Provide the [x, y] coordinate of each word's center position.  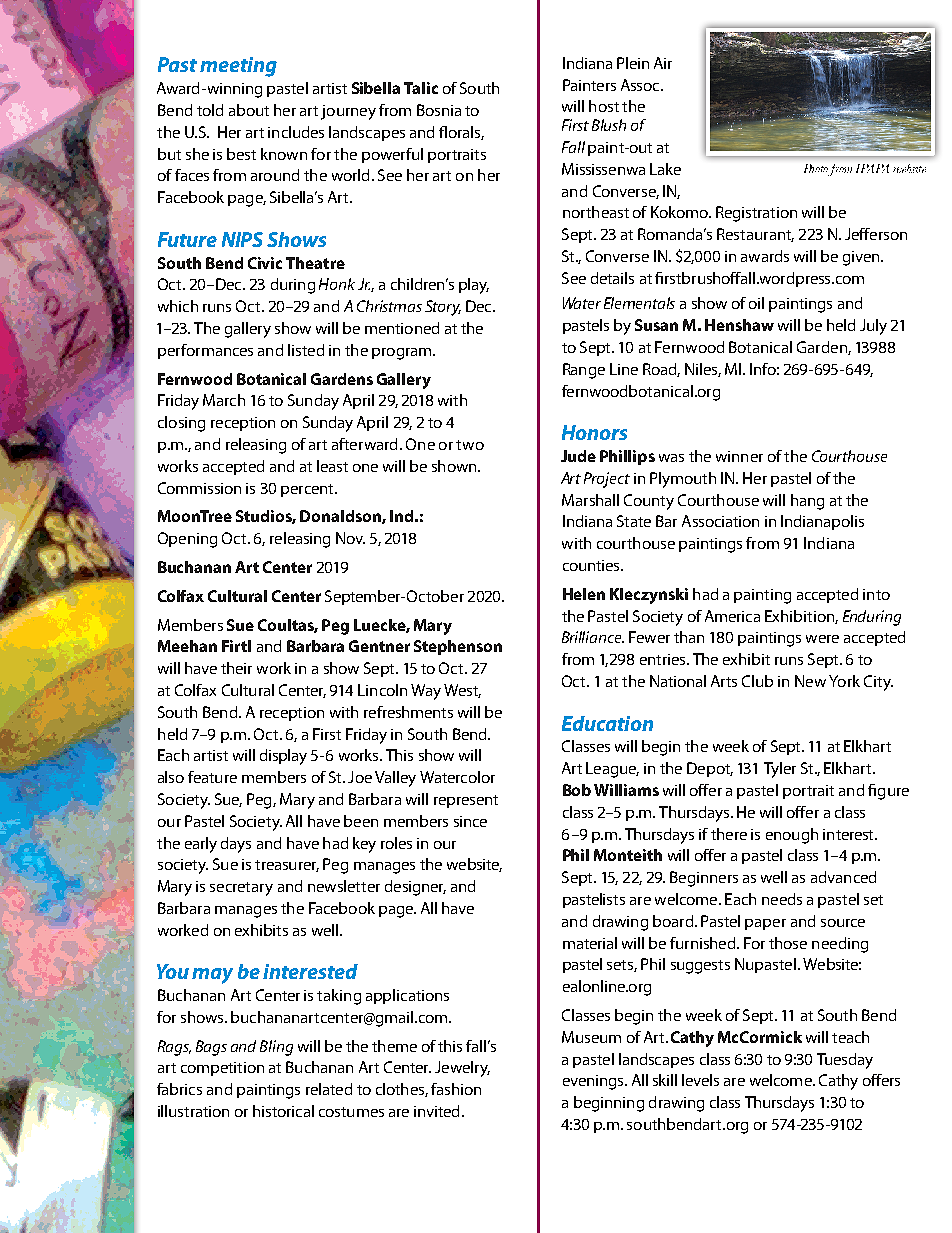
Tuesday [845, 1061]
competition [222, 1069]
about [249, 110]
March [224, 400]
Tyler [780, 770]
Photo [816, 168]
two [470, 445]
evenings [594, 1082]
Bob [577, 790]
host [604, 106]
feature [212, 777]
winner [739, 456]
